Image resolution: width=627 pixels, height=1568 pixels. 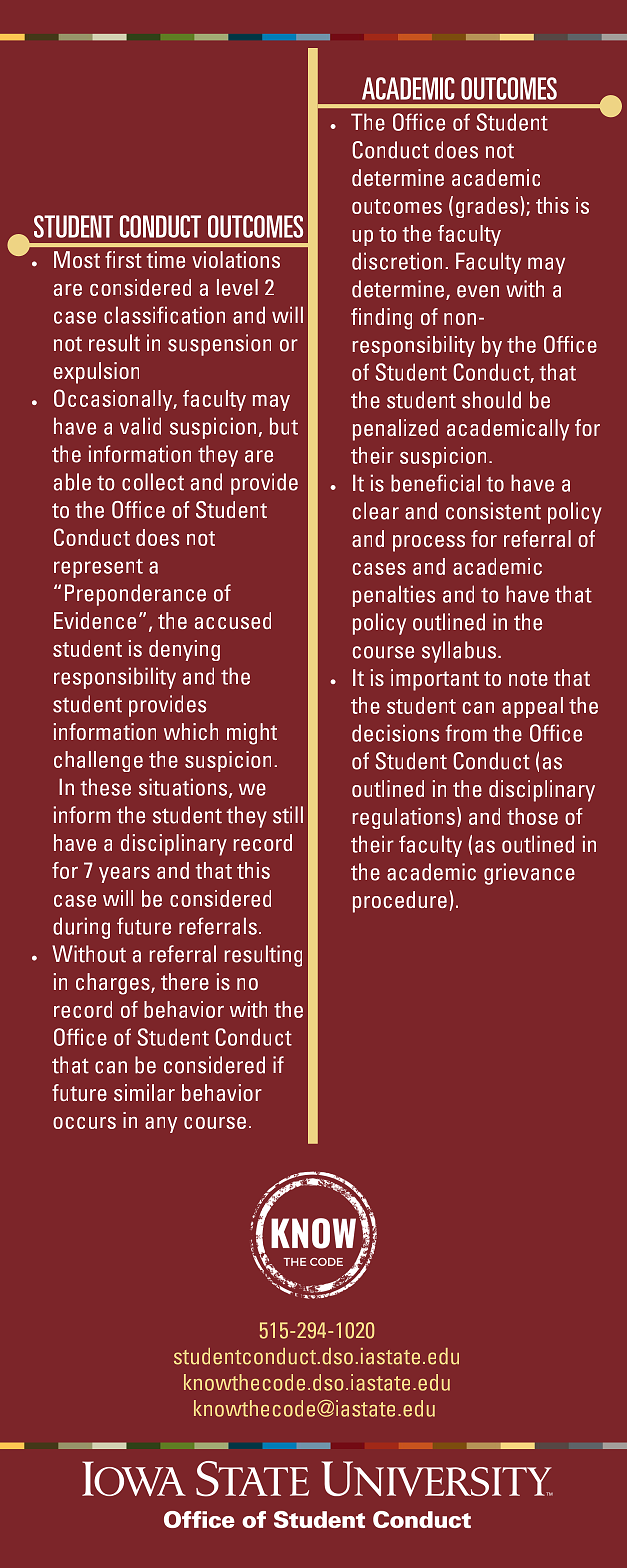 What do you see at coordinates (532, 816) in the screenshot?
I see `those` at bounding box center [532, 816].
